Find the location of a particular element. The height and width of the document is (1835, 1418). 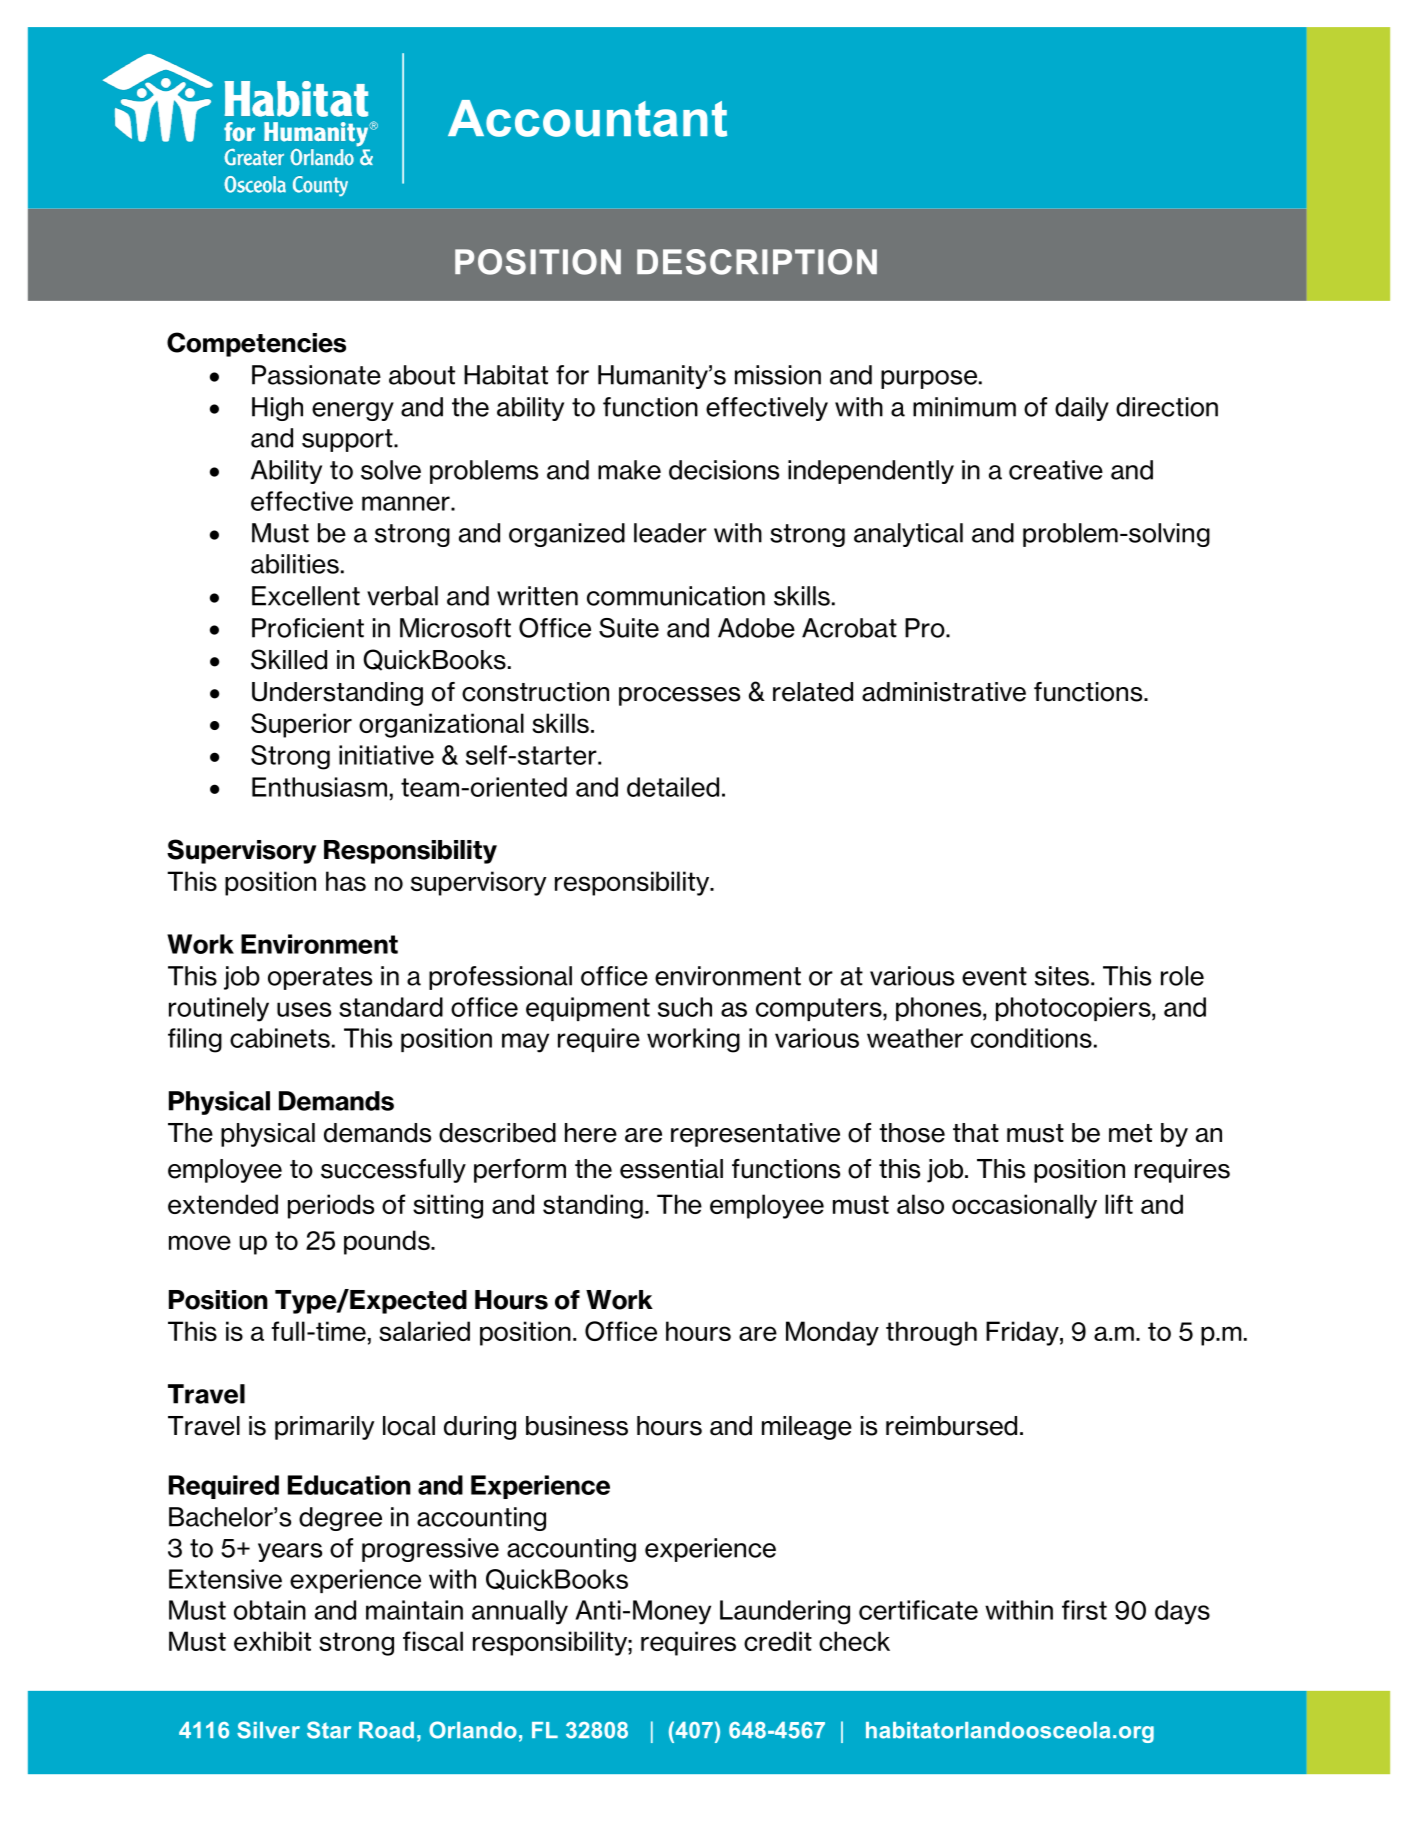

Monday is located at coordinates (832, 1333).
